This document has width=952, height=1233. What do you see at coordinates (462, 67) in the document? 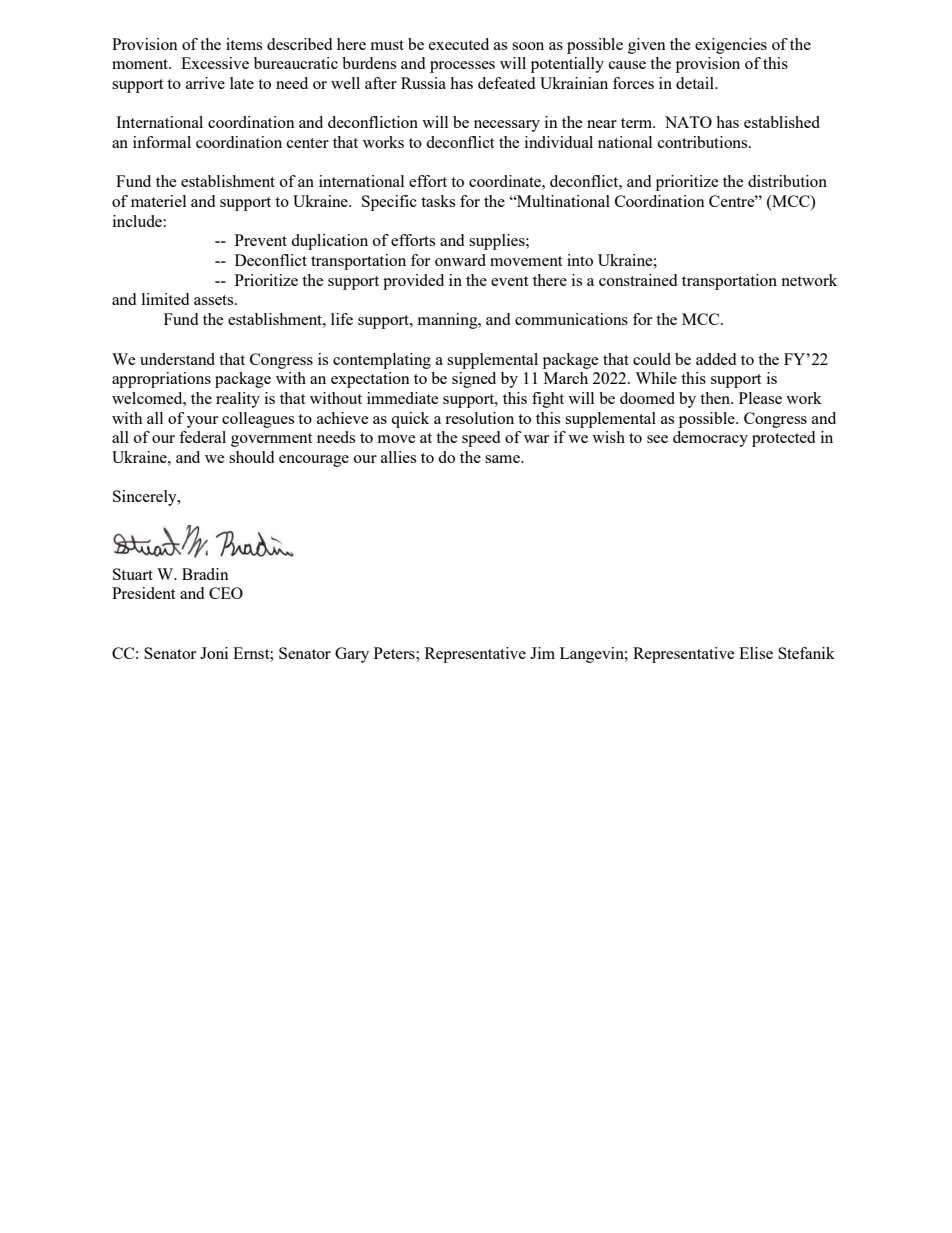
I see `processes` at bounding box center [462, 67].
